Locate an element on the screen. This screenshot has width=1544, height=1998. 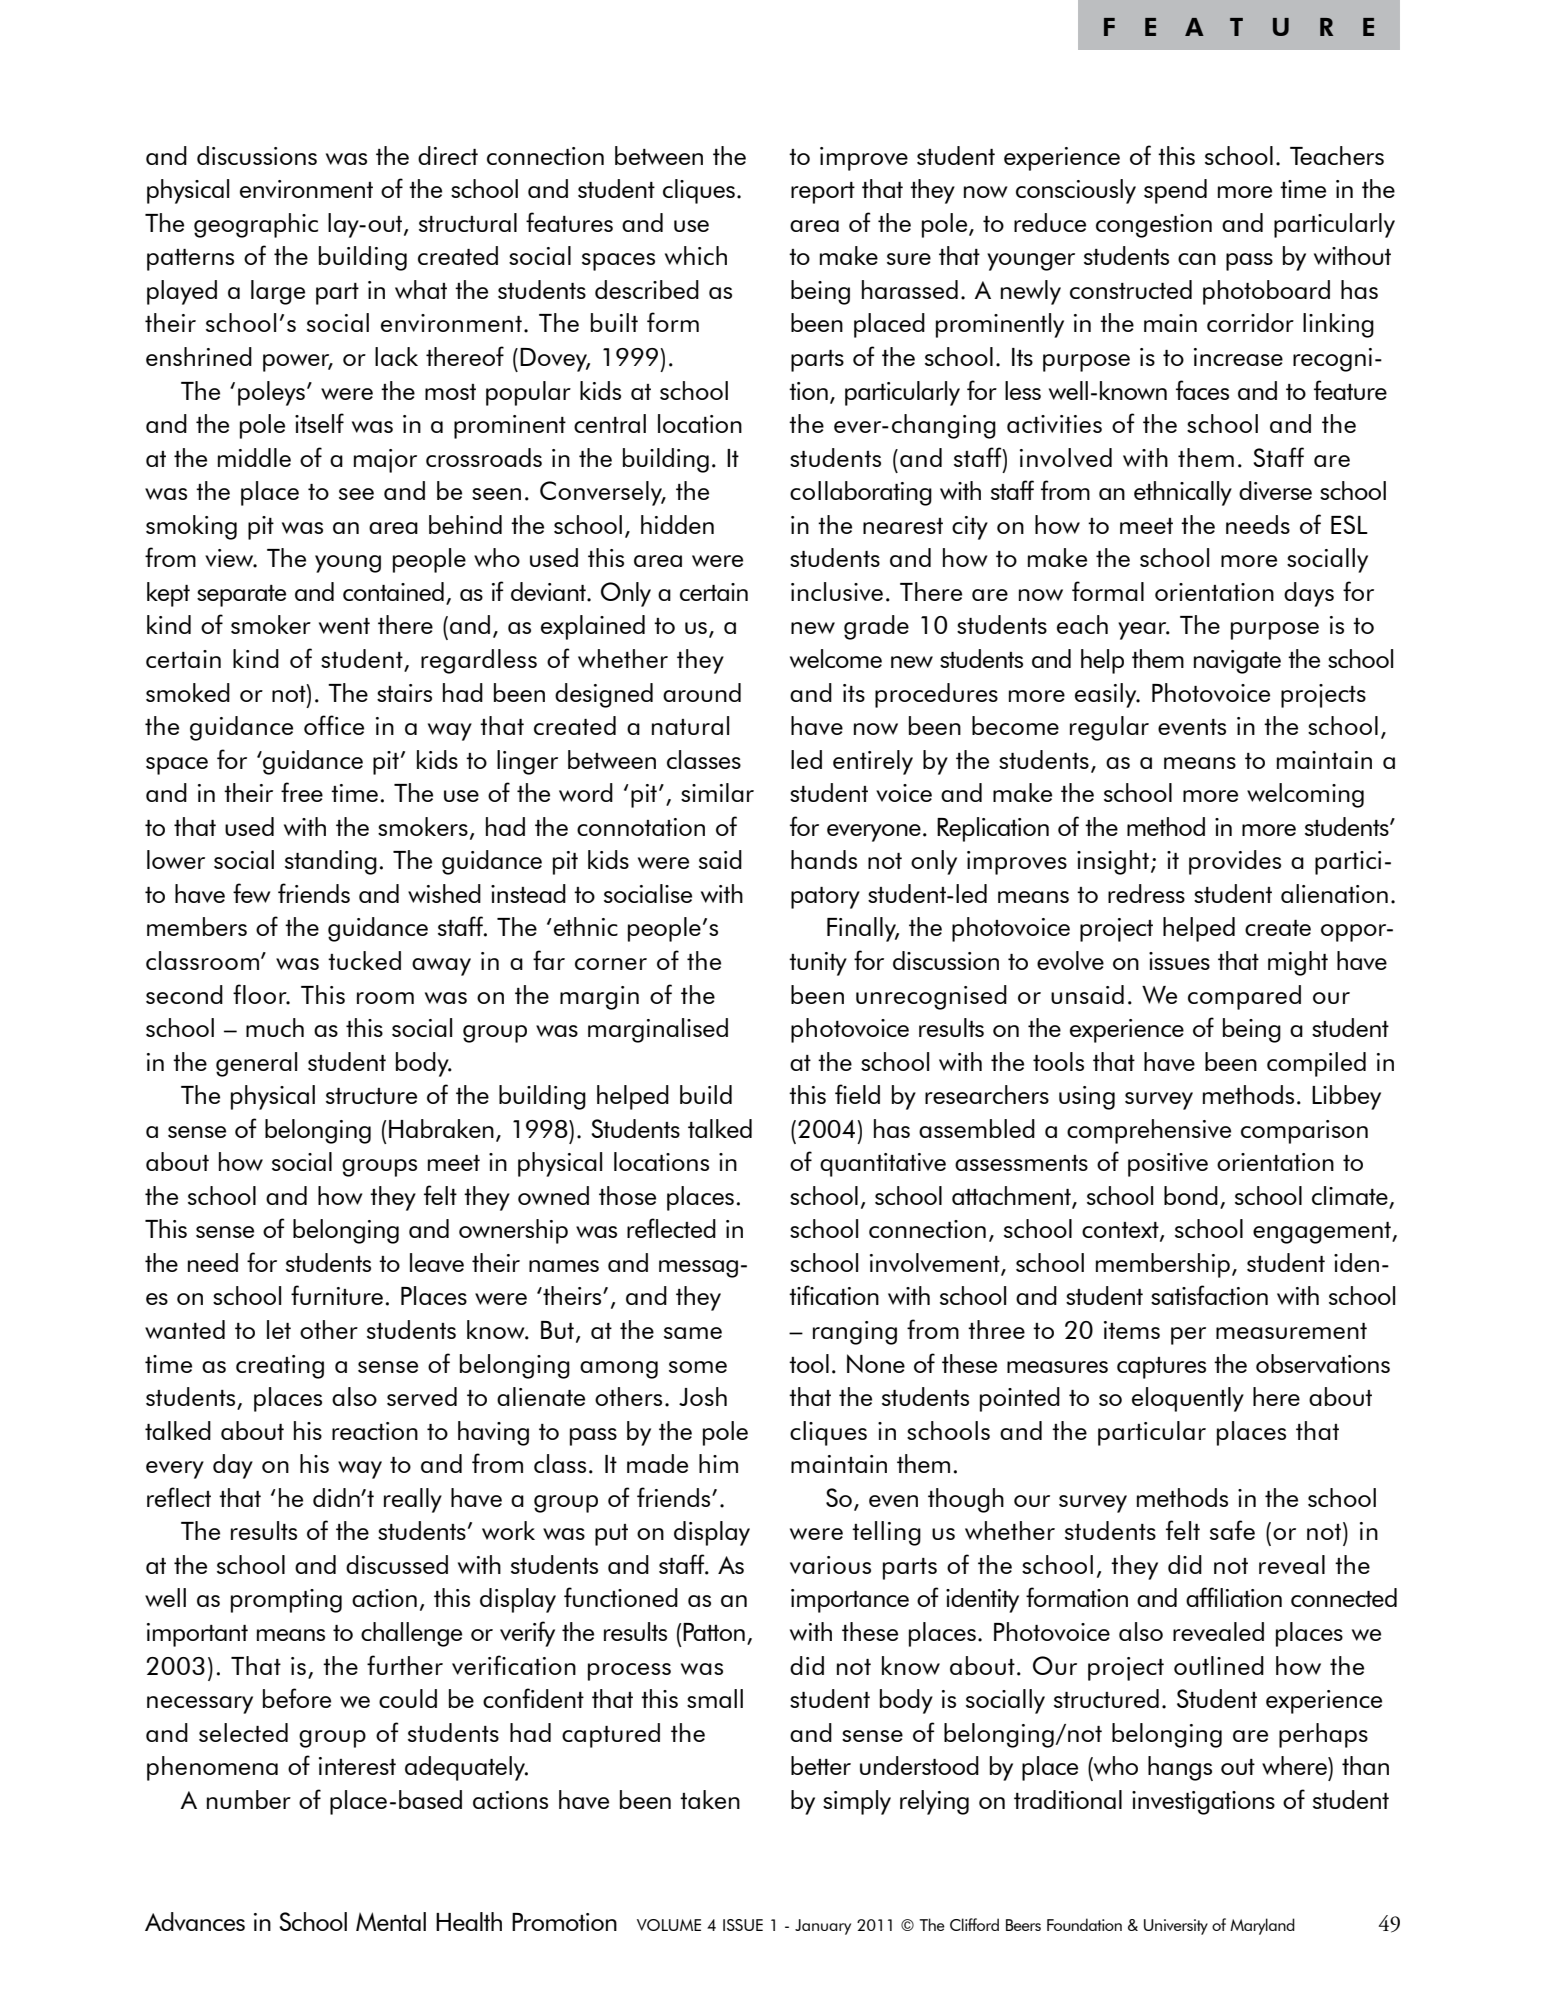
compared is located at coordinates (1244, 997).
